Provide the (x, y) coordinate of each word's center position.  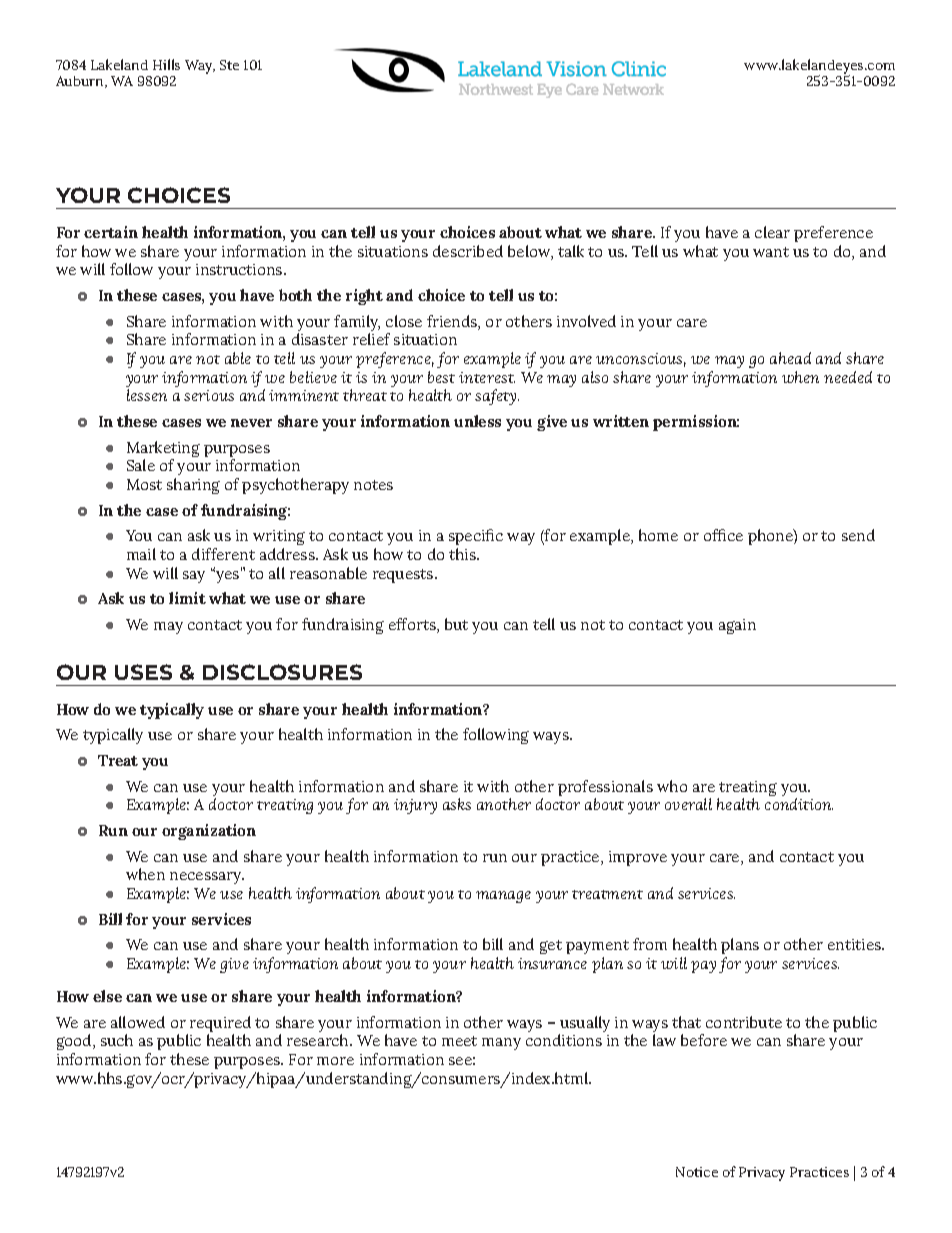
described (468, 251)
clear (772, 232)
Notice (697, 1172)
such (117, 1040)
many (501, 1044)
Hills (166, 64)
